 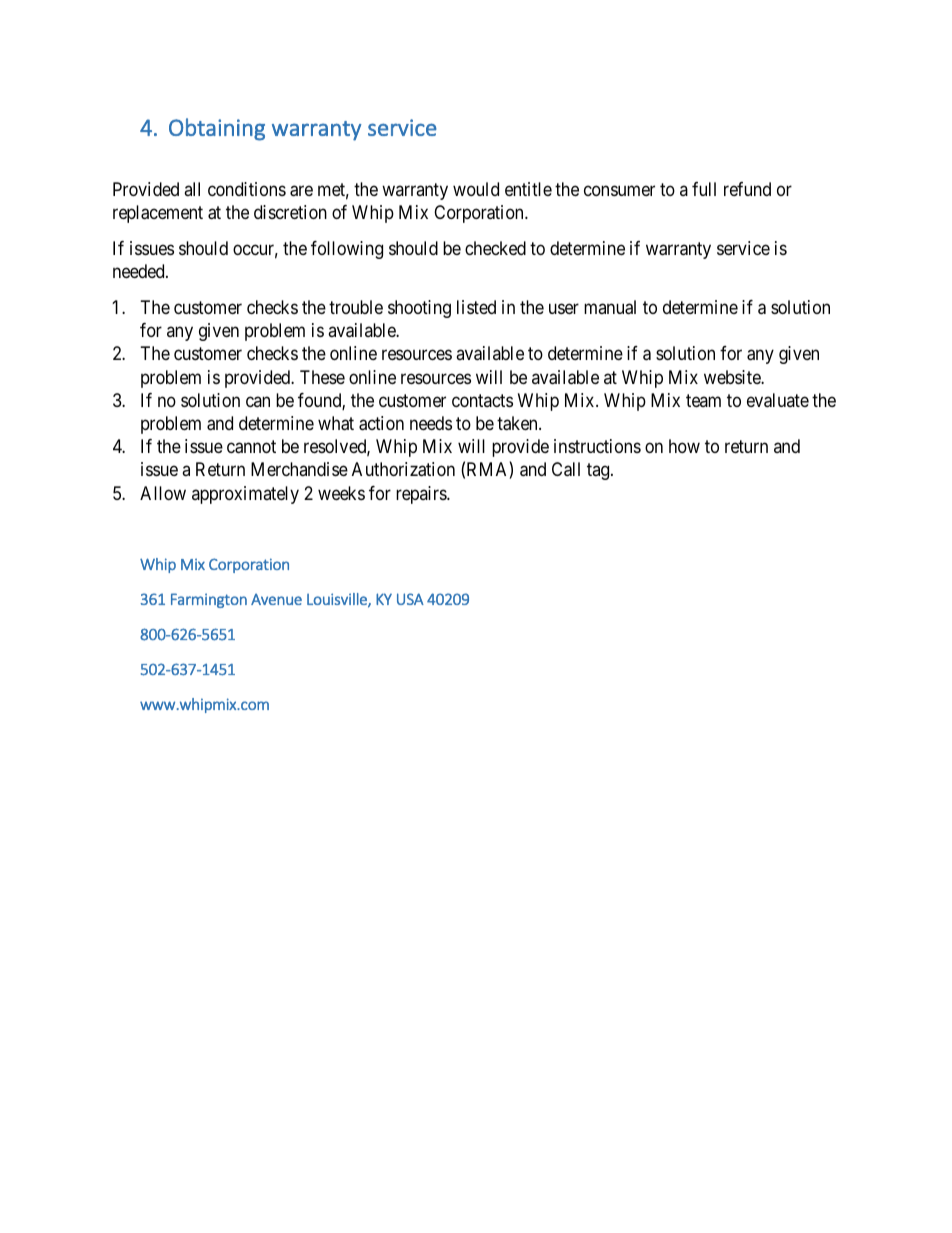 I want to click on USA, so click(x=410, y=599).
